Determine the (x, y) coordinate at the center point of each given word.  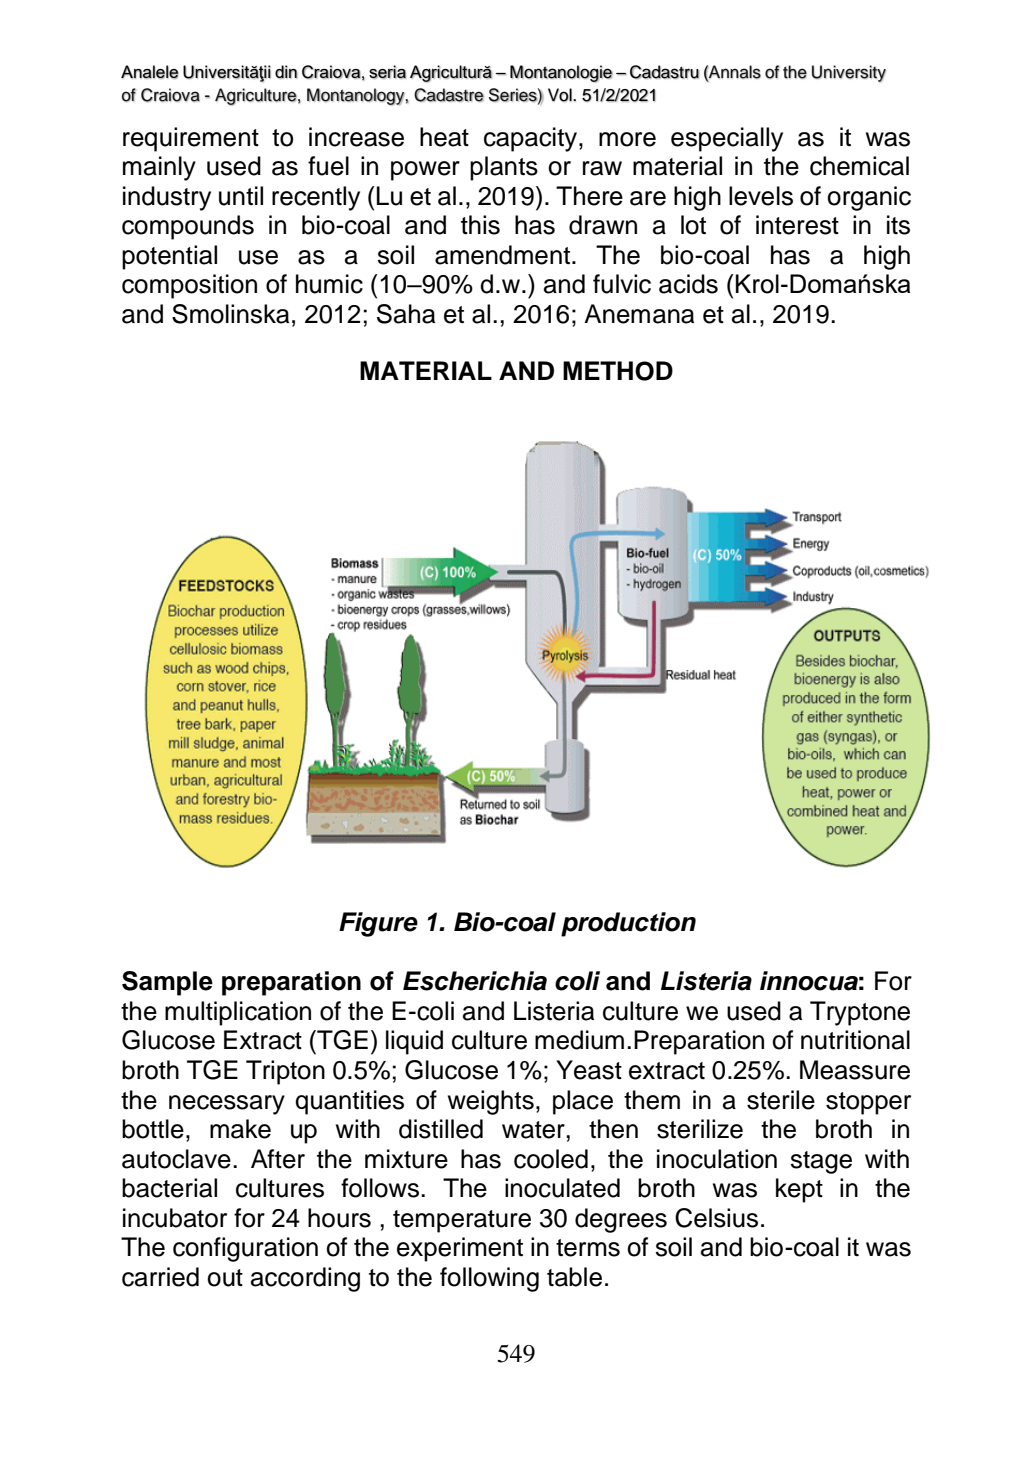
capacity (532, 139)
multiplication (238, 1013)
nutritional (855, 1040)
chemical (859, 166)
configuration (245, 1249)
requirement (191, 139)
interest (797, 225)
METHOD (618, 371)
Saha (406, 314)
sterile (781, 1100)
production (628, 924)
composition (189, 286)
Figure (378, 924)
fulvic (622, 284)
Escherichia (475, 981)
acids (688, 284)
